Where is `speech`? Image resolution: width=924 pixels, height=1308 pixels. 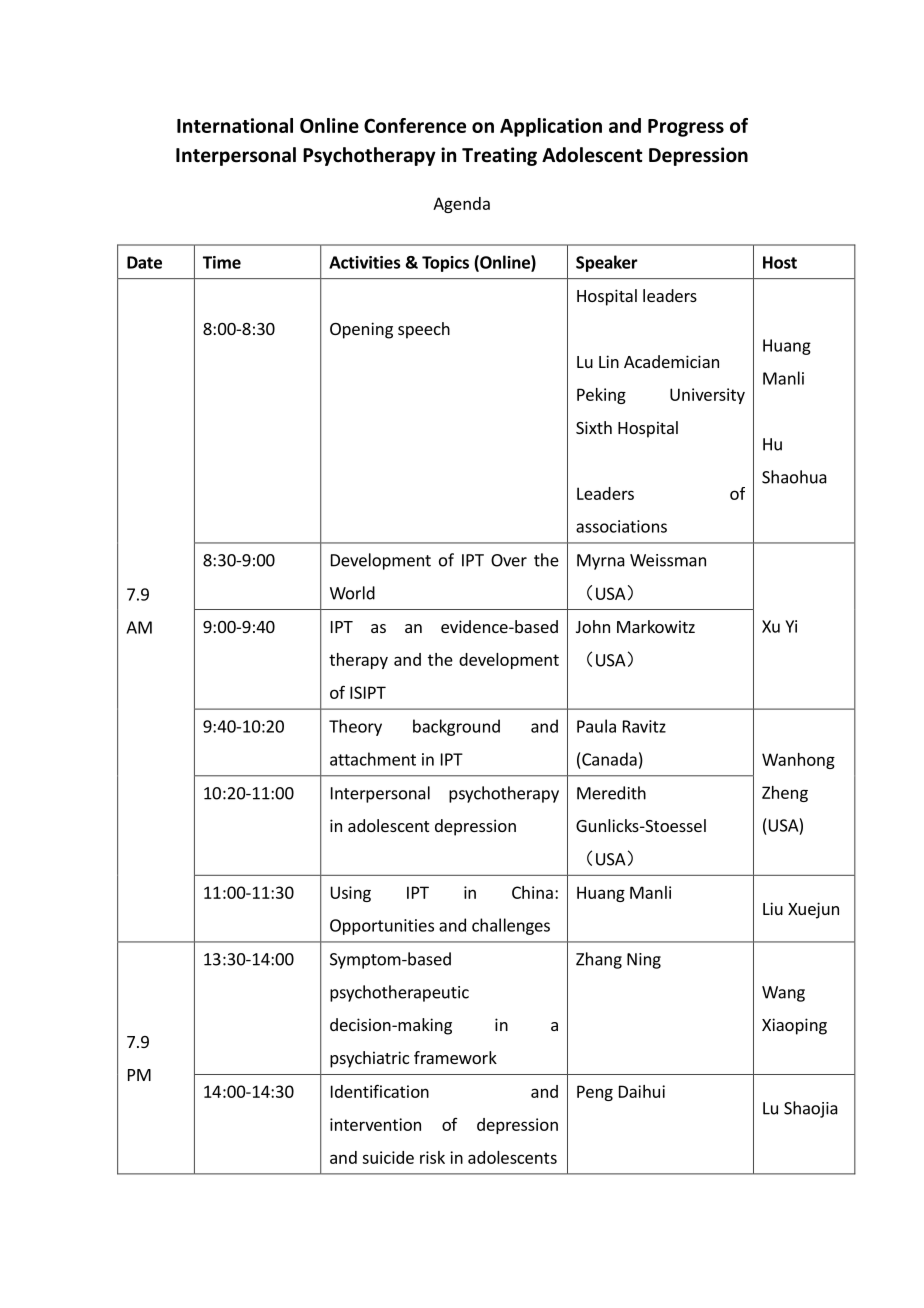
speech is located at coordinates (424, 330).
